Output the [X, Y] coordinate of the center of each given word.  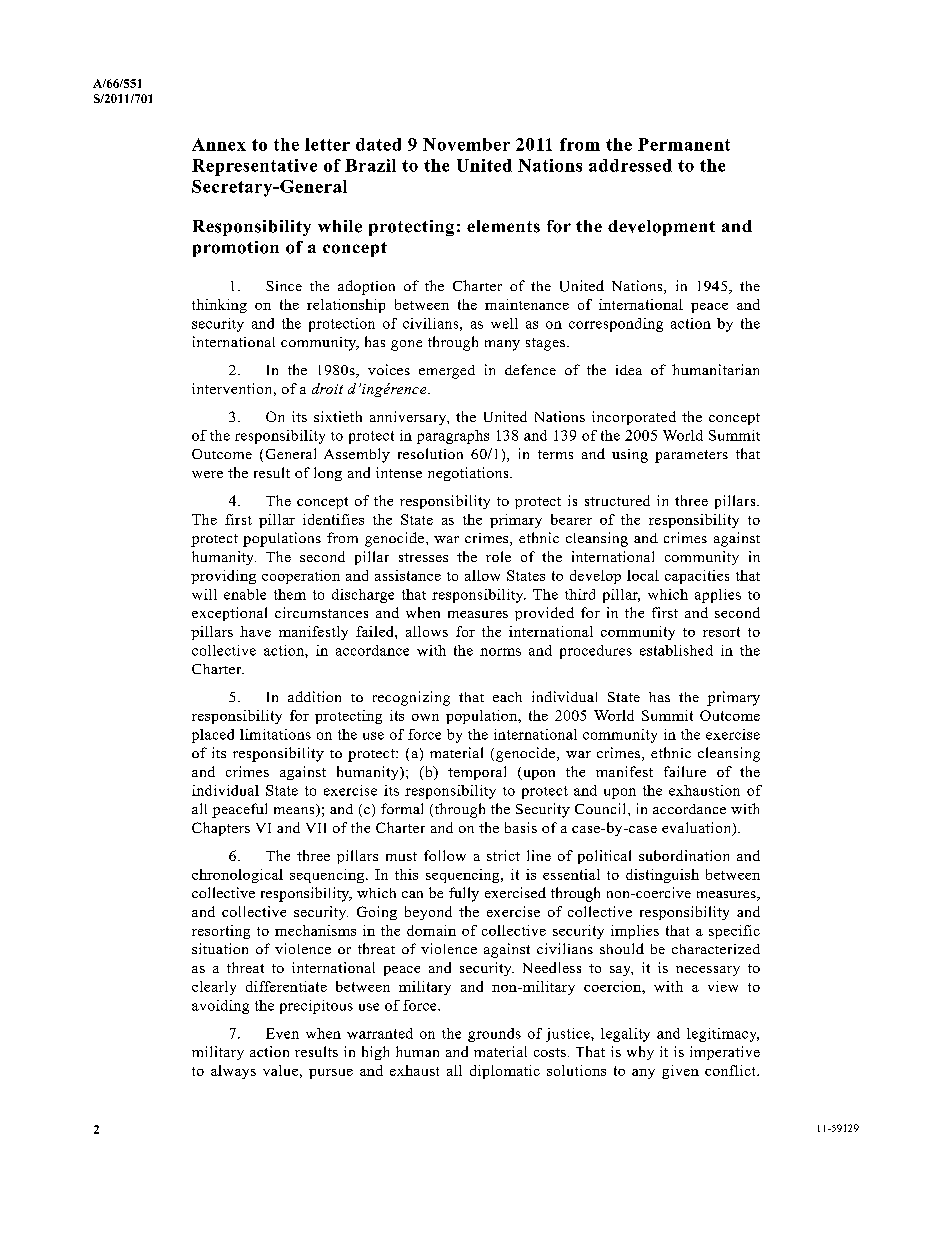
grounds [494, 1035]
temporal [477, 773]
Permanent [684, 144]
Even [282, 1033]
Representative [254, 167]
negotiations [469, 474]
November [466, 144]
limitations [275, 734]
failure [685, 771]
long [328, 474]
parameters [691, 456]
